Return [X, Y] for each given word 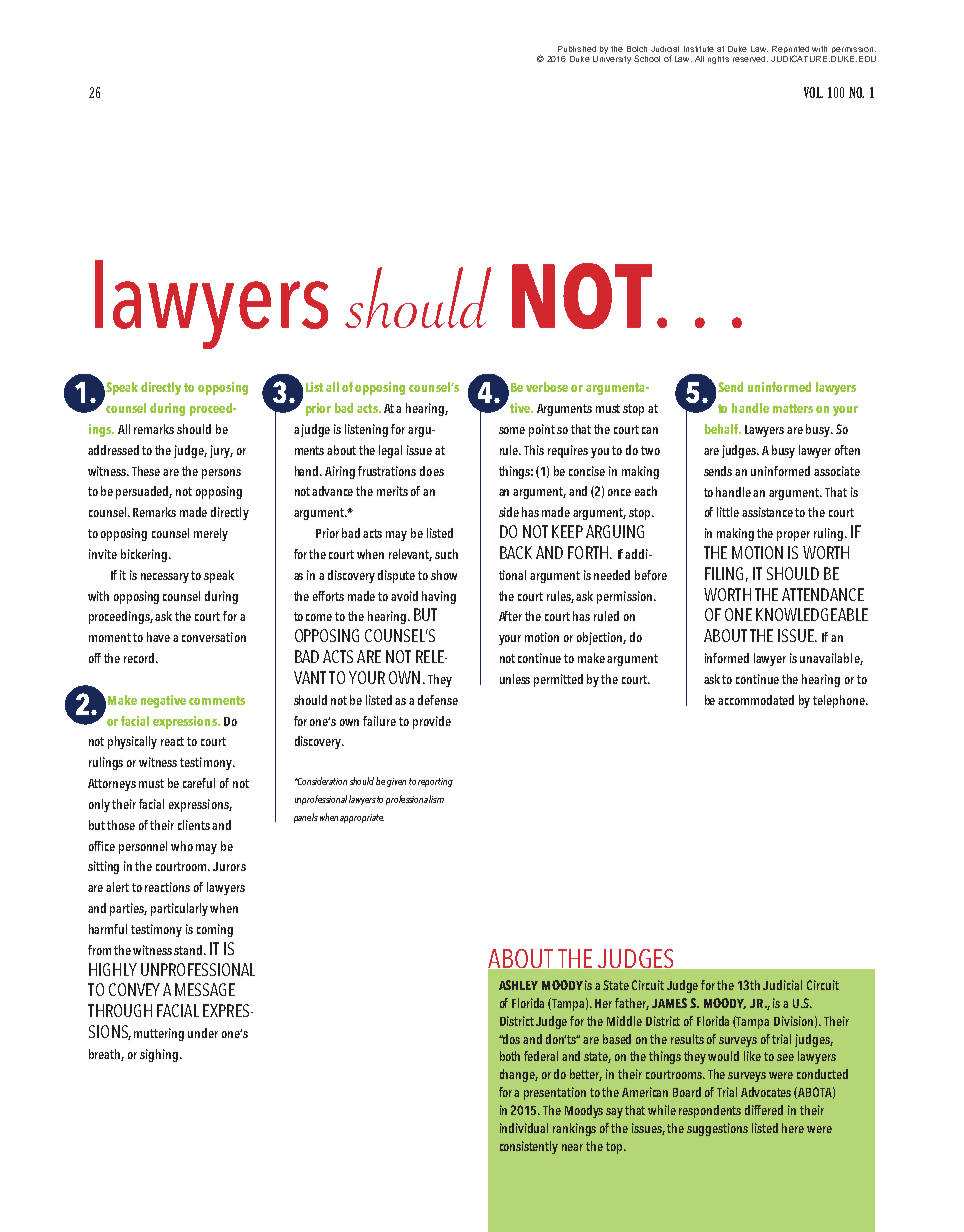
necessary [165, 578]
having [439, 597]
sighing [159, 1055]
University [612, 60]
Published [577, 49]
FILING [724, 573]
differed [764, 1110]
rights [718, 60]
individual [524, 1128]
